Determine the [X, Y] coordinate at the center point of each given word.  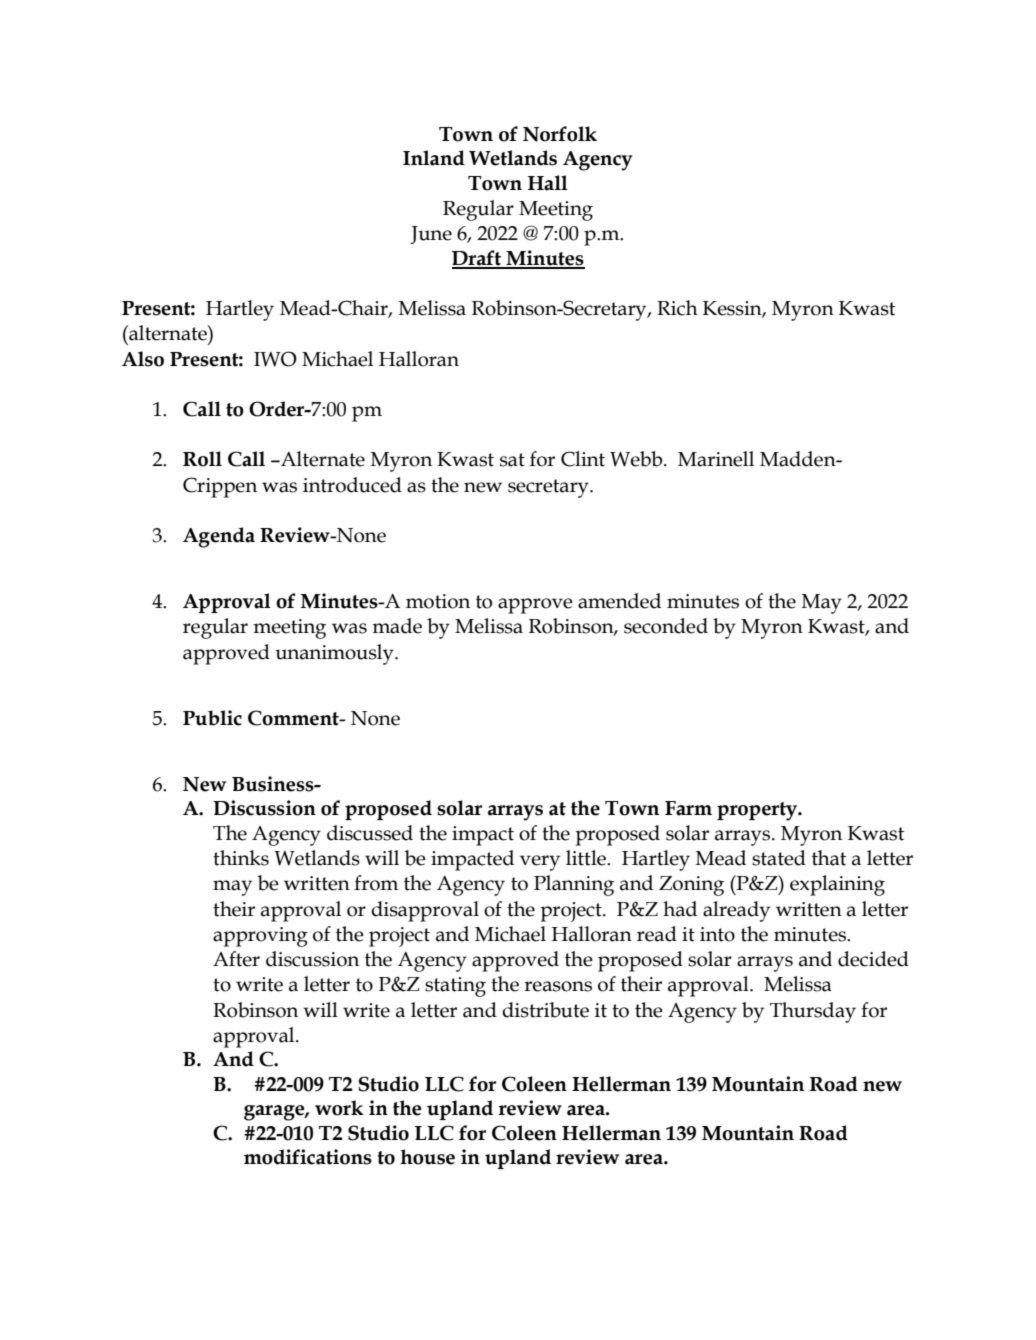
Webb [637, 459]
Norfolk [560, 134]
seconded [666, 626]
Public [212, 718]
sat [512, 460]
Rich [677, 308]
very [540, 863]
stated [779, 858]
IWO [275, 359]
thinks [241, 858]
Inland [434, 158]
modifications [308, 1157]
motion [438, 601]
